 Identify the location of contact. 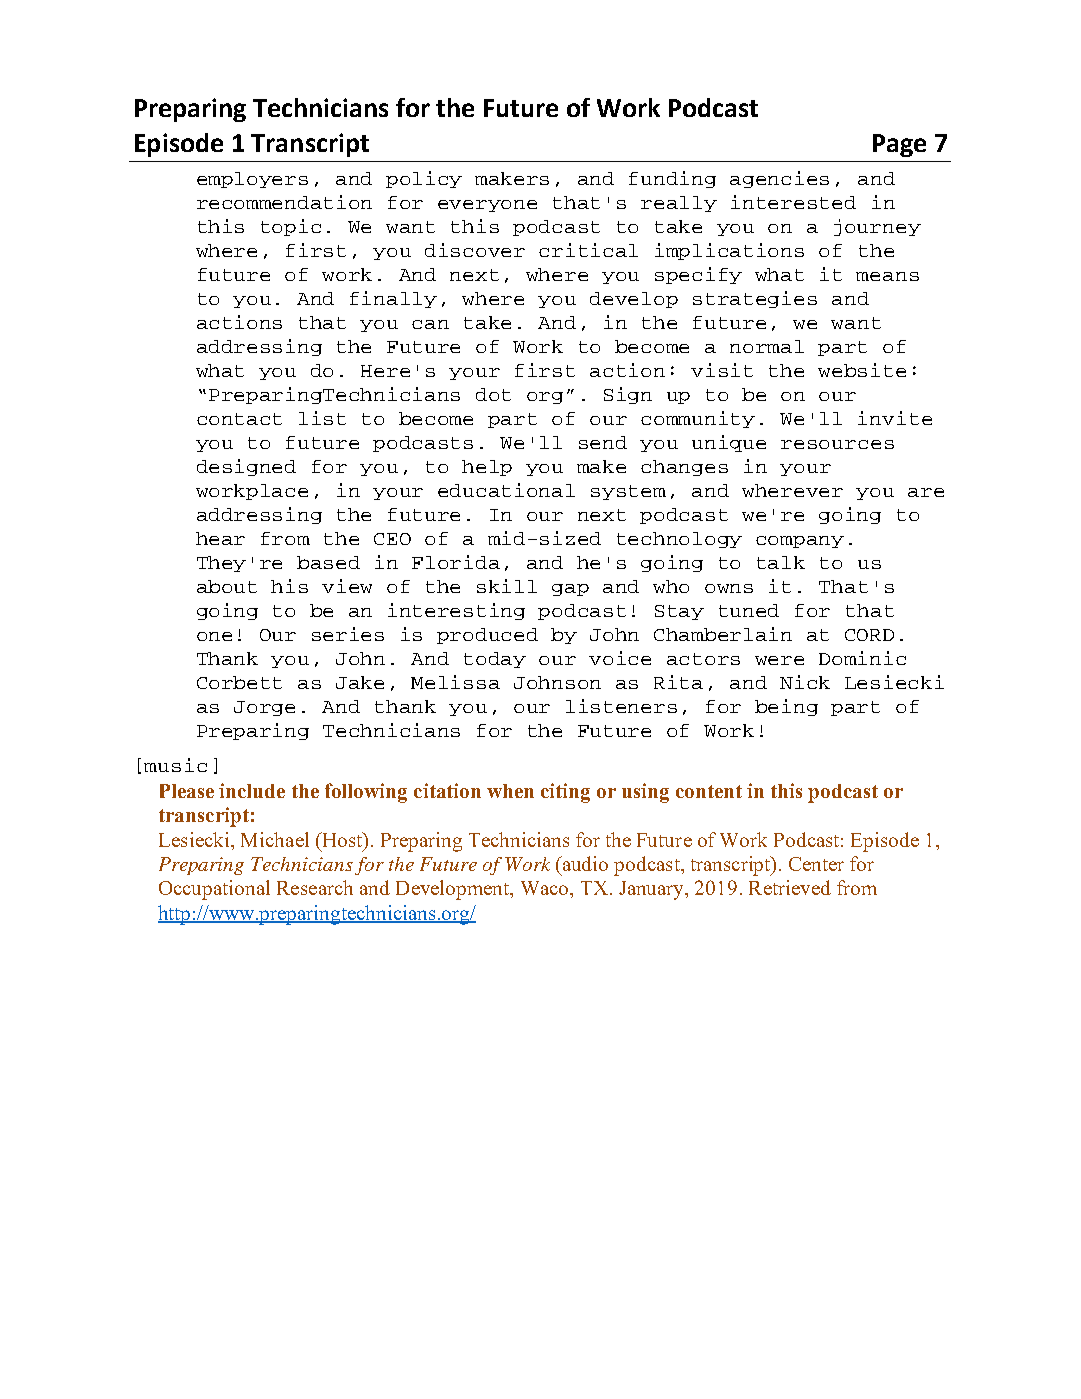
(239, 419).
